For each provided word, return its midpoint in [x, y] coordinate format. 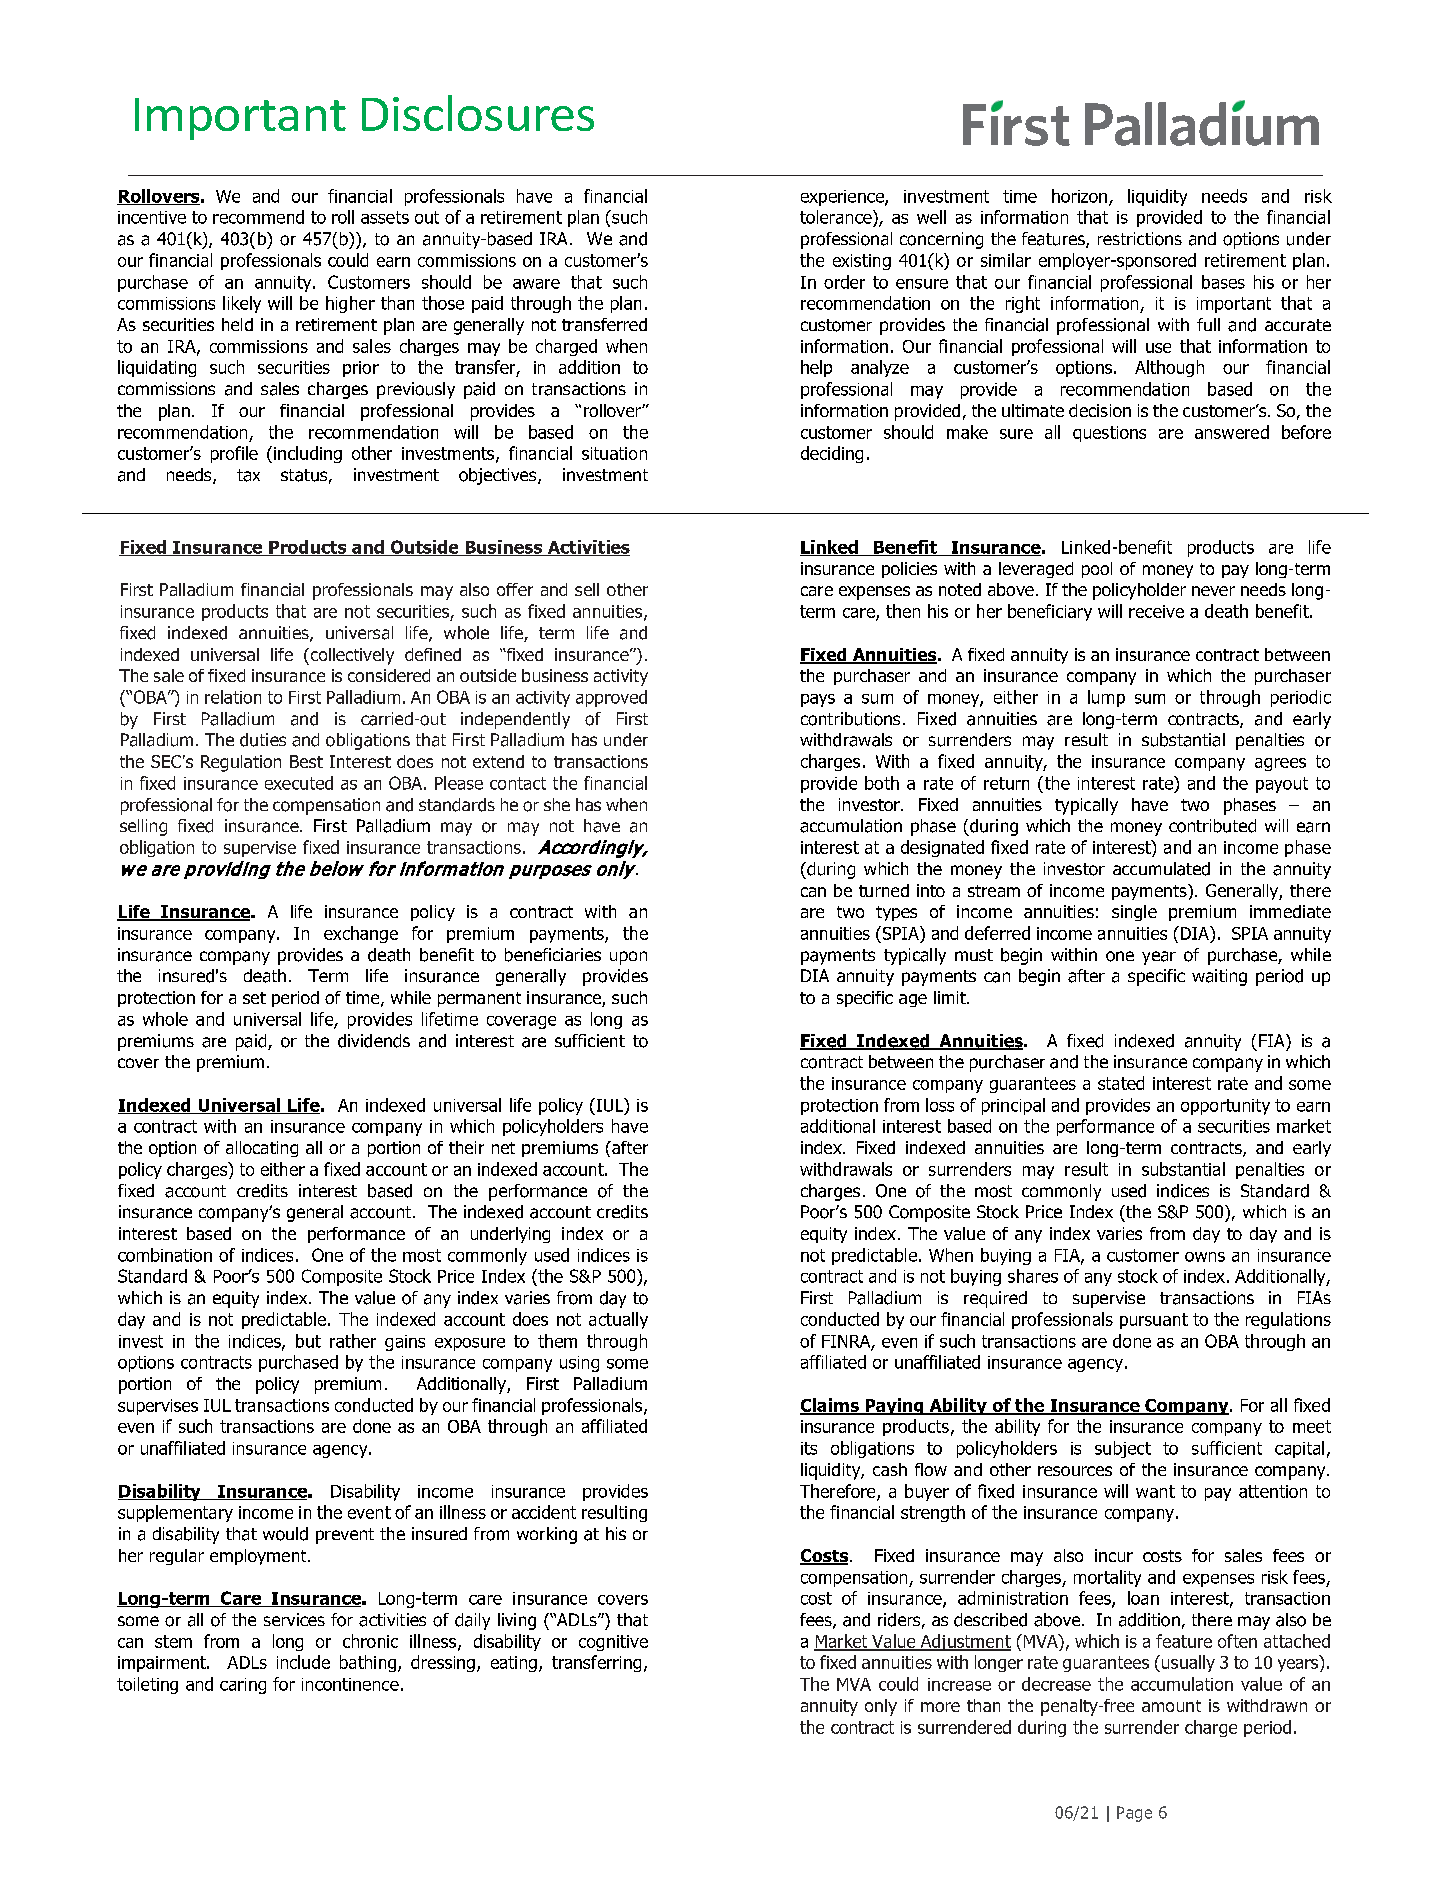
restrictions [1140, 239]
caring [243, 1686]
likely [242, 304]
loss [940, 1105]
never [1213, 591]
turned [884, 890]
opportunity [1225, 1107]
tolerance [837, 217]
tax [248, 475]
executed [299, 783]
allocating [262, 1149]
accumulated [1161, 869]
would [285, 1534]
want [1155, 1491]
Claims [830, 1406]
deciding [832, 454]
